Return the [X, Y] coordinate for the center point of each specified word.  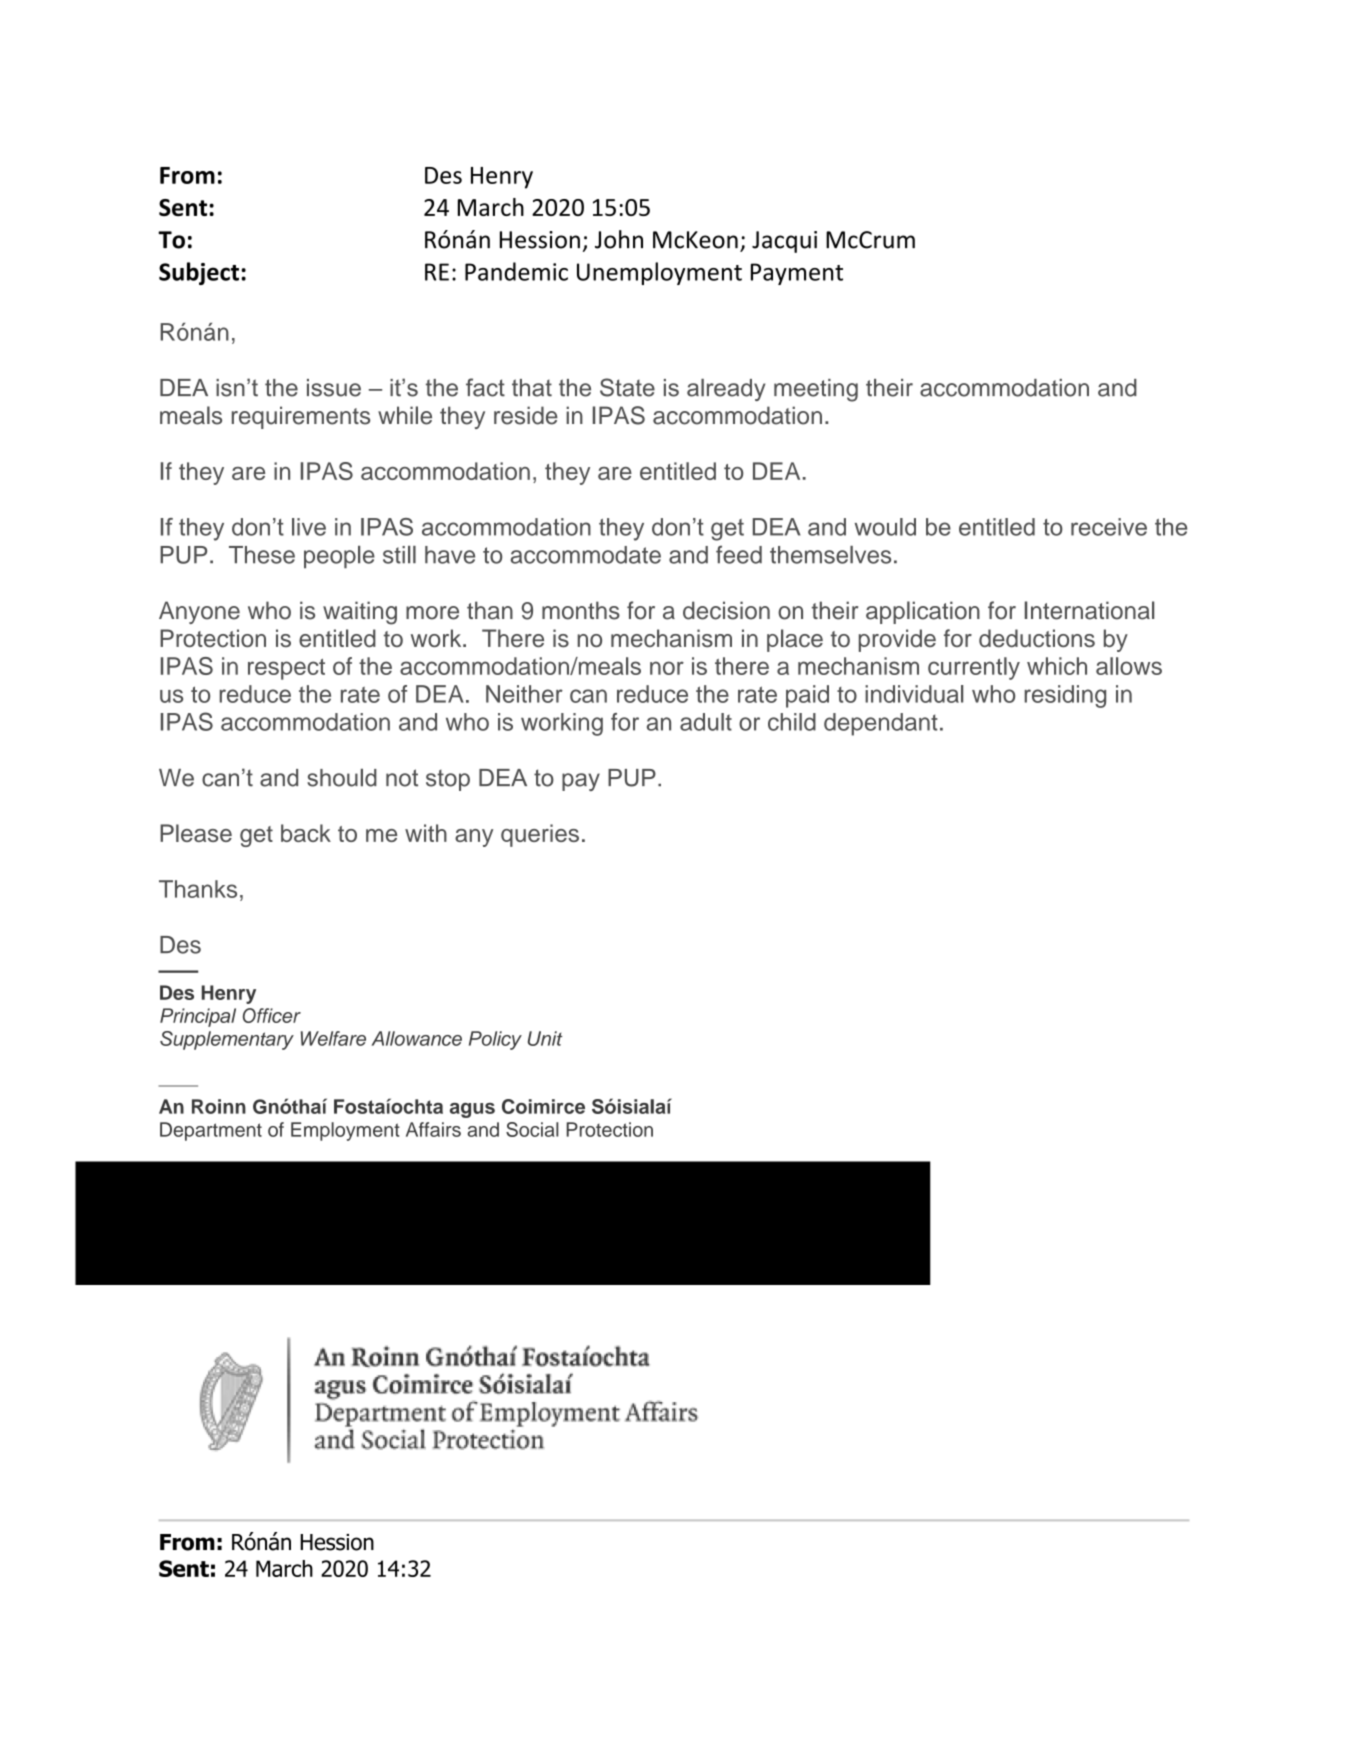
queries [540, 835]
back [306, 833]
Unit [545, 1038]
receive [1109, 527]
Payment [797, 274]
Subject [199, 273]
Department [211, 1131]
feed [739, 554]
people [339, 557]
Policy [495, 1040]
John [619, 239]
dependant [881, 724]
